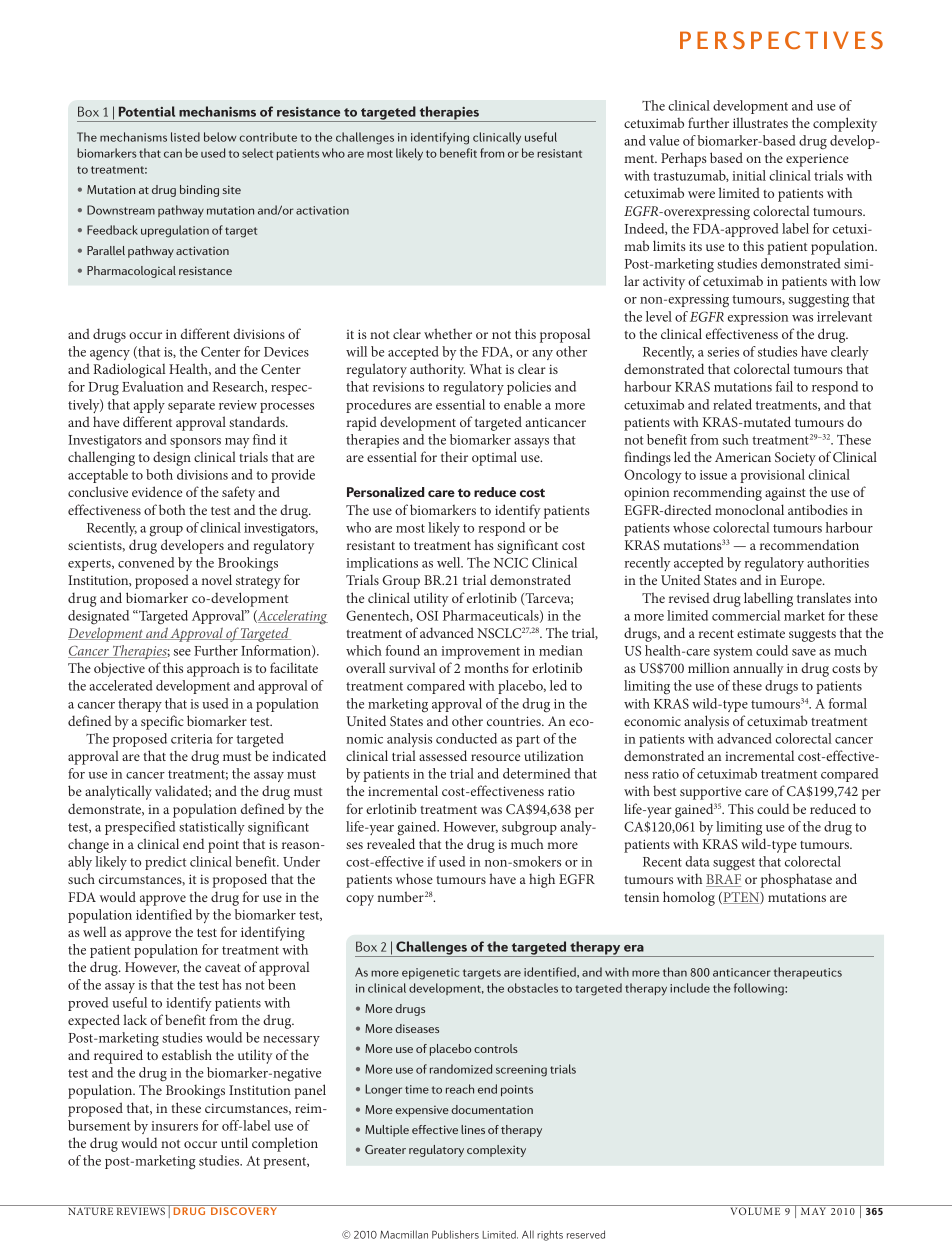  Describe the element at coordinates (495, 757) in the screenshot. I see `resource` at that location.
